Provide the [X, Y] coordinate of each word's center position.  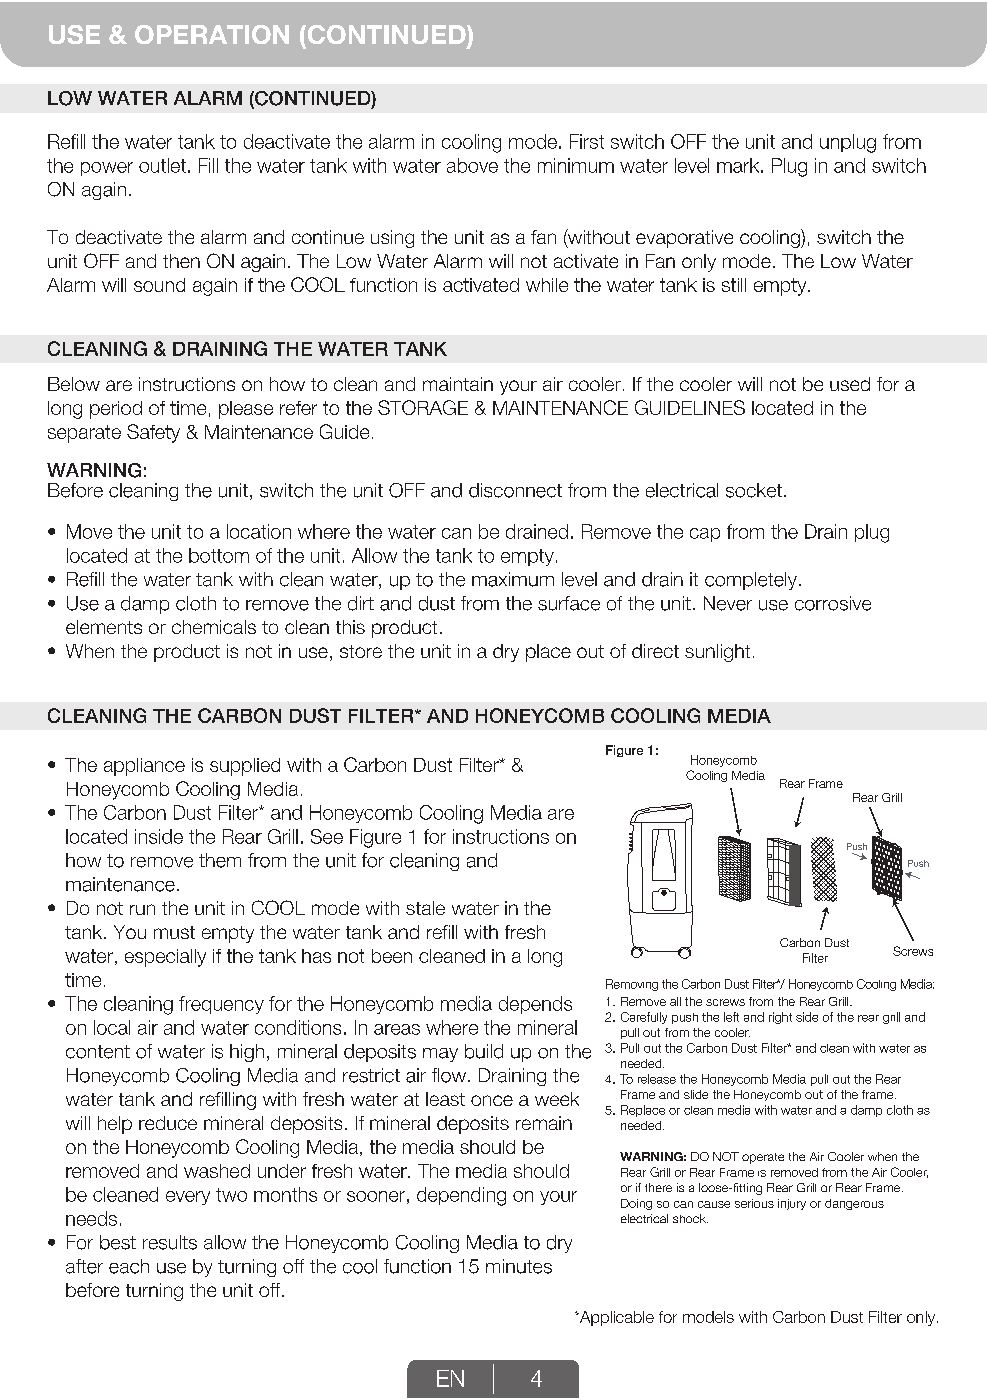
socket [754, 490]
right [780, 1018]
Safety [153, 433]
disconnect [515, 490]
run [142, 909]
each [129, 1266]
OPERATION [212, 34]
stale [425, 908]
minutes [519, 1266]
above [472, 165]
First [587, 141]
